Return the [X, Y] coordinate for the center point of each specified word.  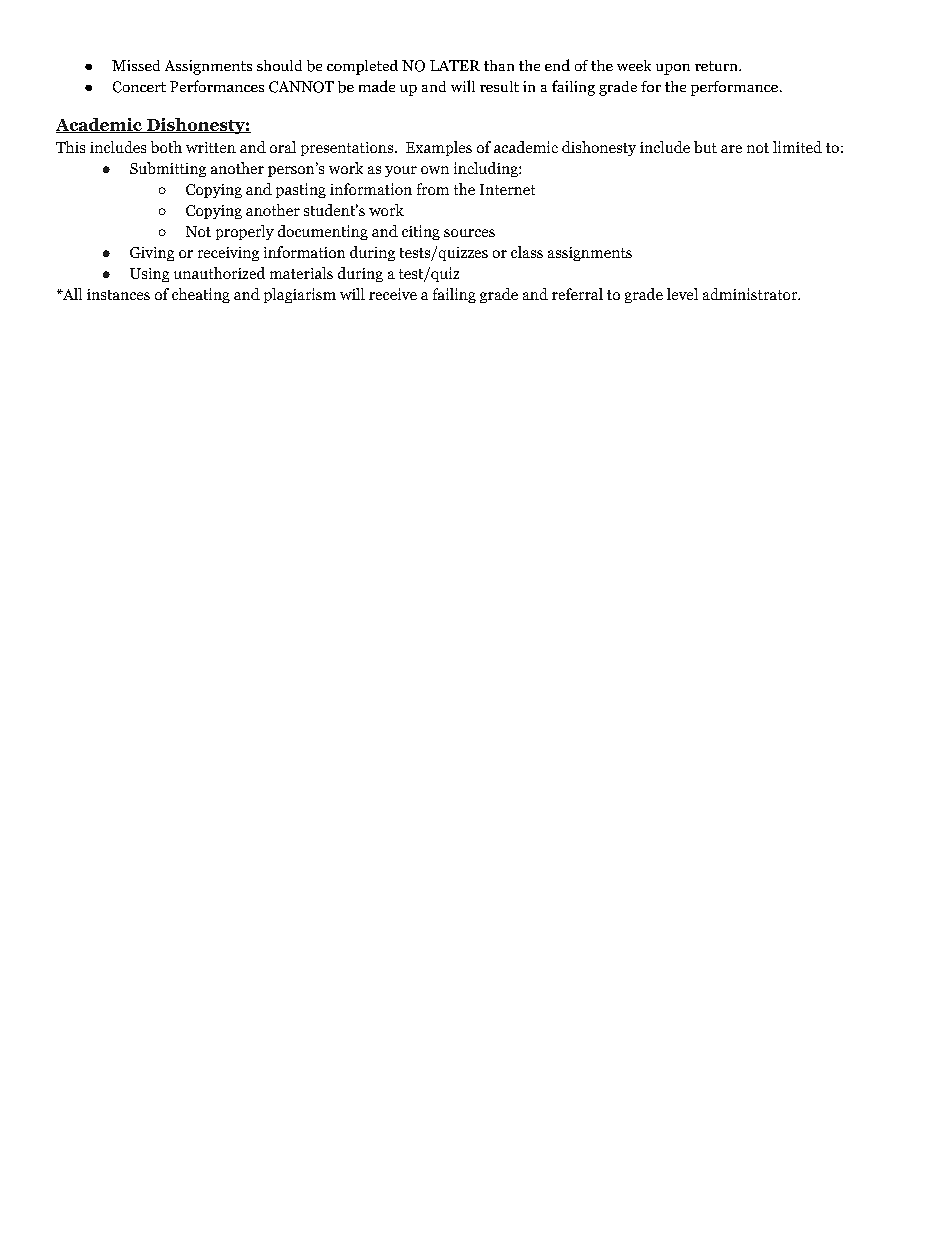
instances [118, 294]
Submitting [168, 169]
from [433, 189]
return [717, 66]
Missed [136, 65]
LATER [455, 65]
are [731, 149]
